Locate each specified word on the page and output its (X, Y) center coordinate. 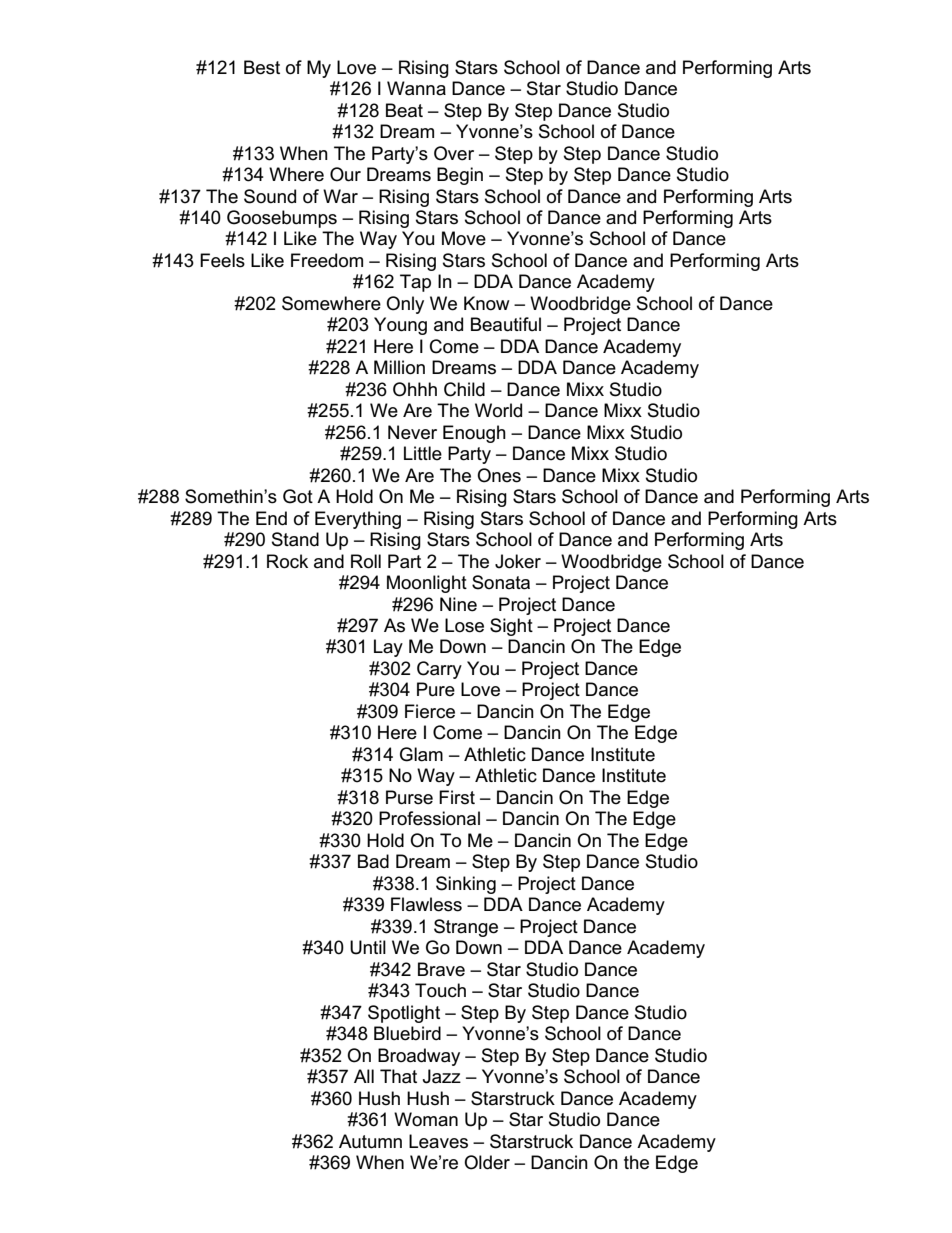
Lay (388, 648)
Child (464, 389)
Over (454, 153)
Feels (222, 260)
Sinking (466, 885)
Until (368, 947)
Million (399, 367)
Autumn (370, 1141)
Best (262, 67)
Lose (464, 625)
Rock (287, 561)
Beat (404, 110)
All (364, 1076)
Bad (373, 861)
